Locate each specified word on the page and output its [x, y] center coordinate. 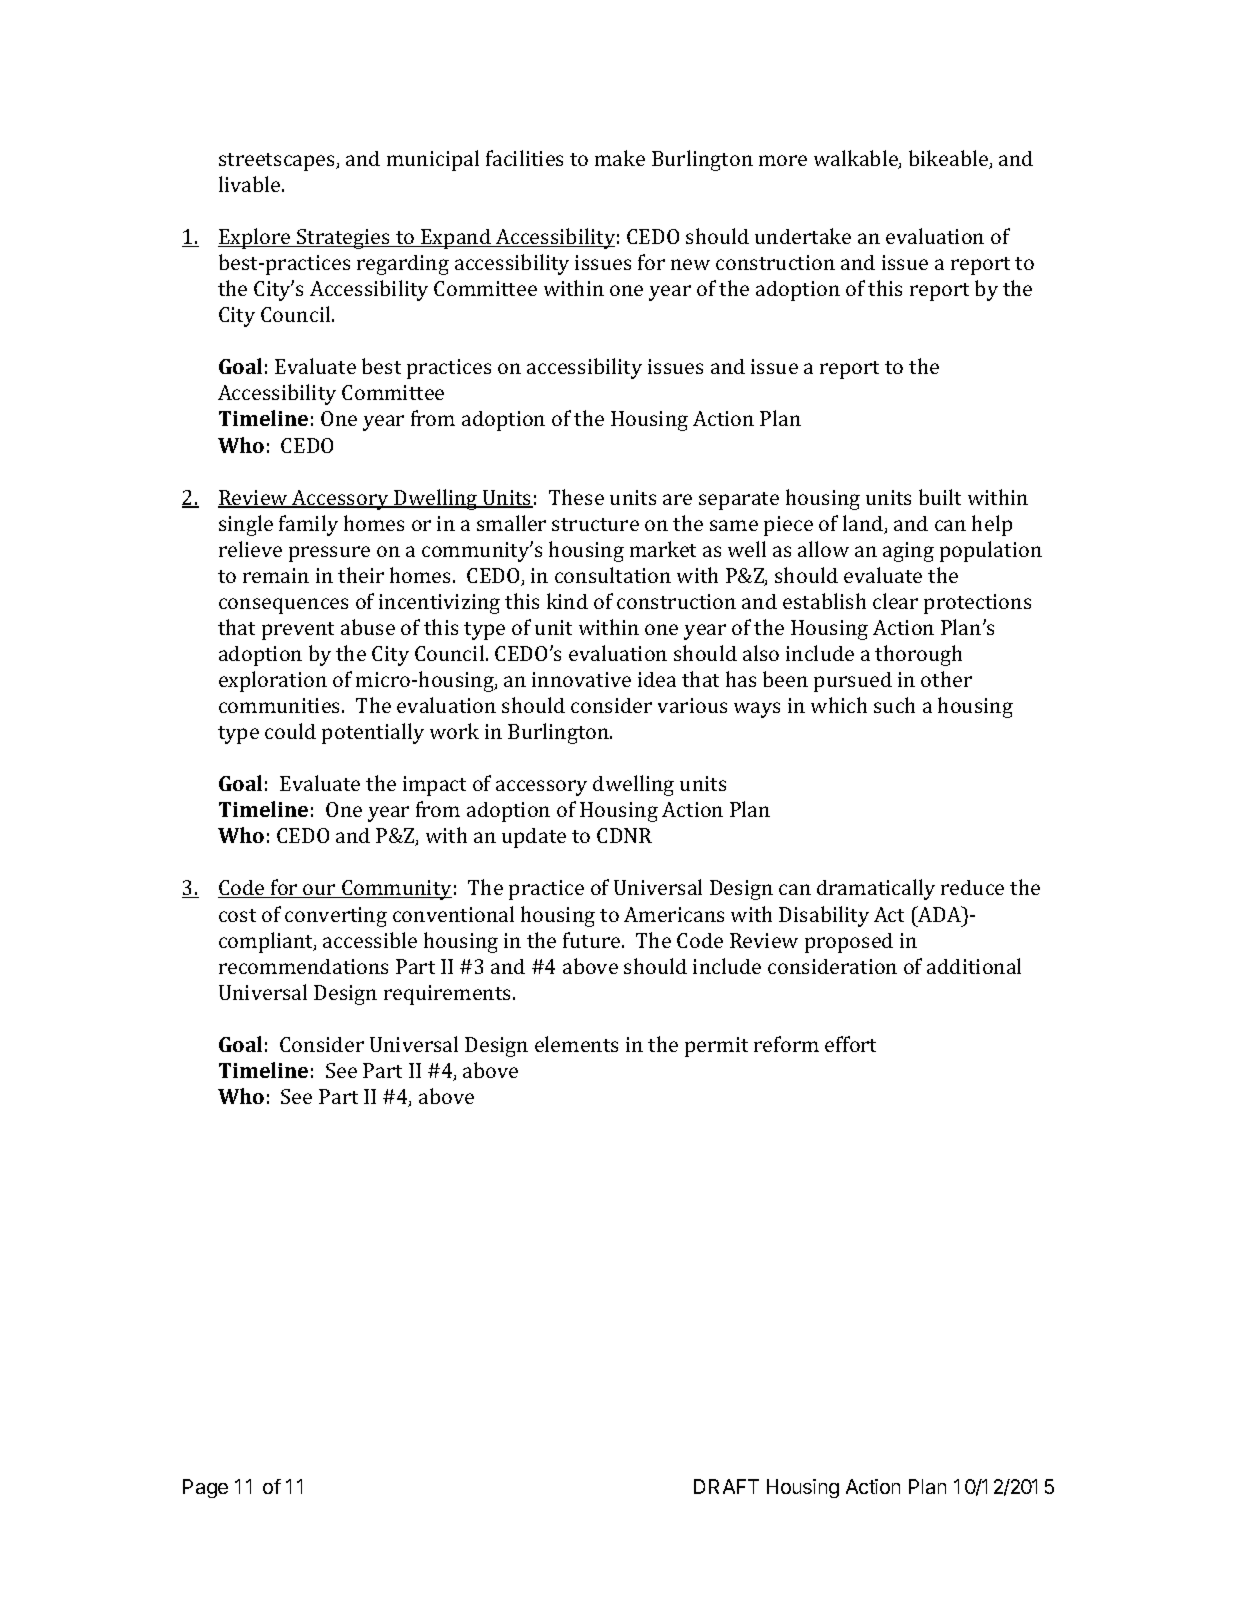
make [620, 158]
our [320, 891]
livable [251, 184]
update [534, 838]
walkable [857, 159]
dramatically [876, 889]
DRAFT [726, 1486]
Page [205, 1488]
